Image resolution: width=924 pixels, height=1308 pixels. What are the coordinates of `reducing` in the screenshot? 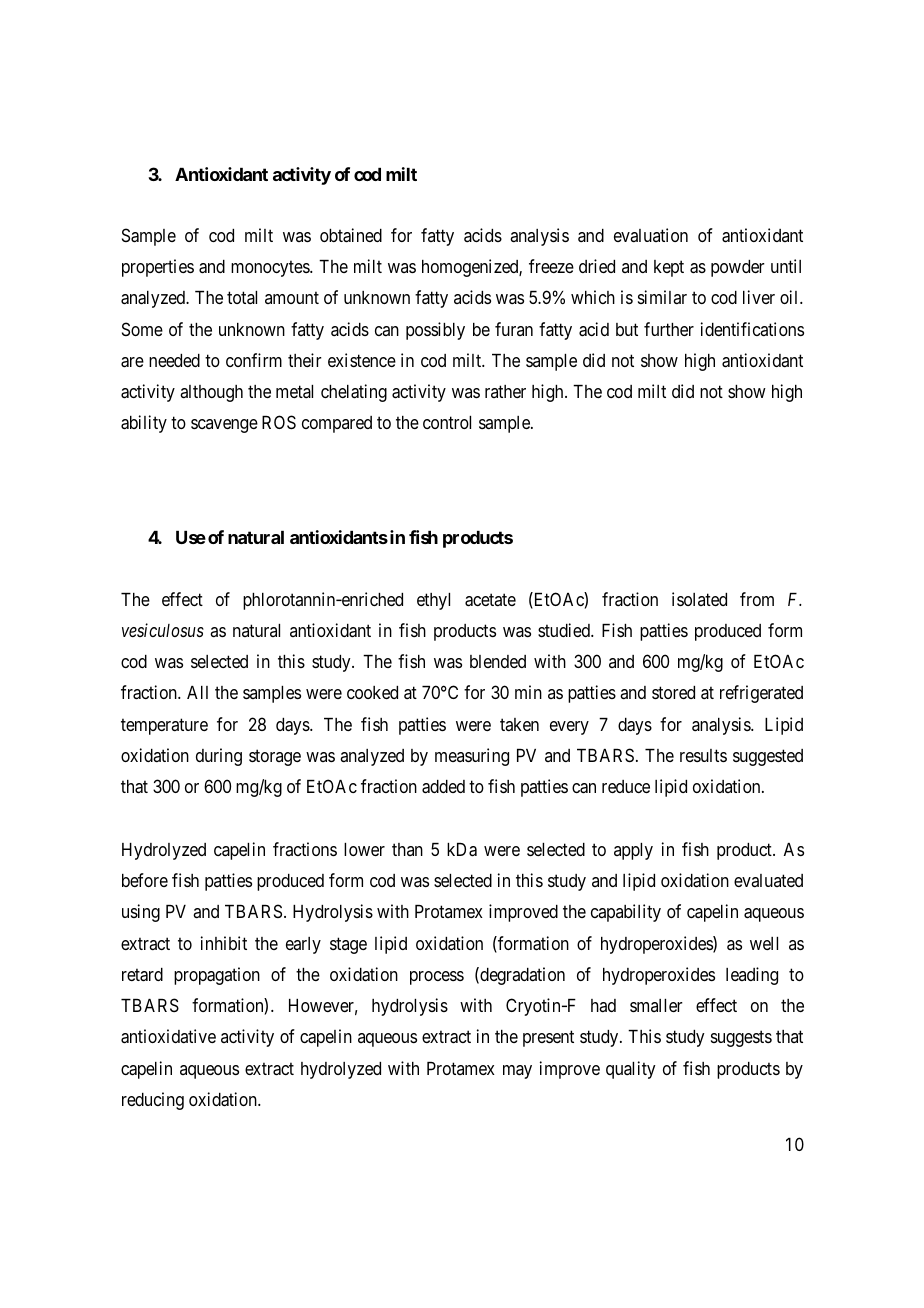 It's located at (153, 1101).
